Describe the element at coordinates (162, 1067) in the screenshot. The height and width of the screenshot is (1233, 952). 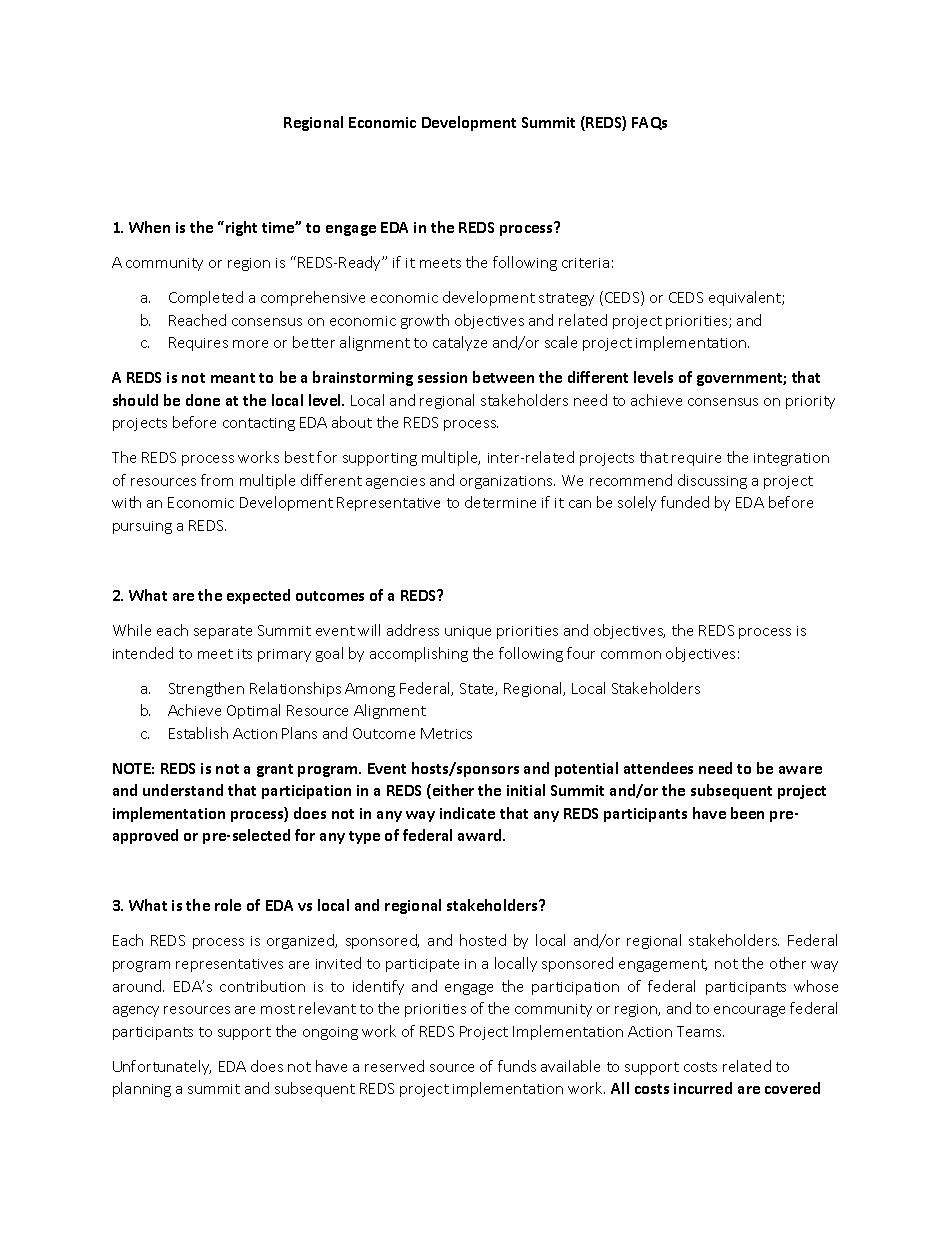
I see `Unfortunately` at that location.
